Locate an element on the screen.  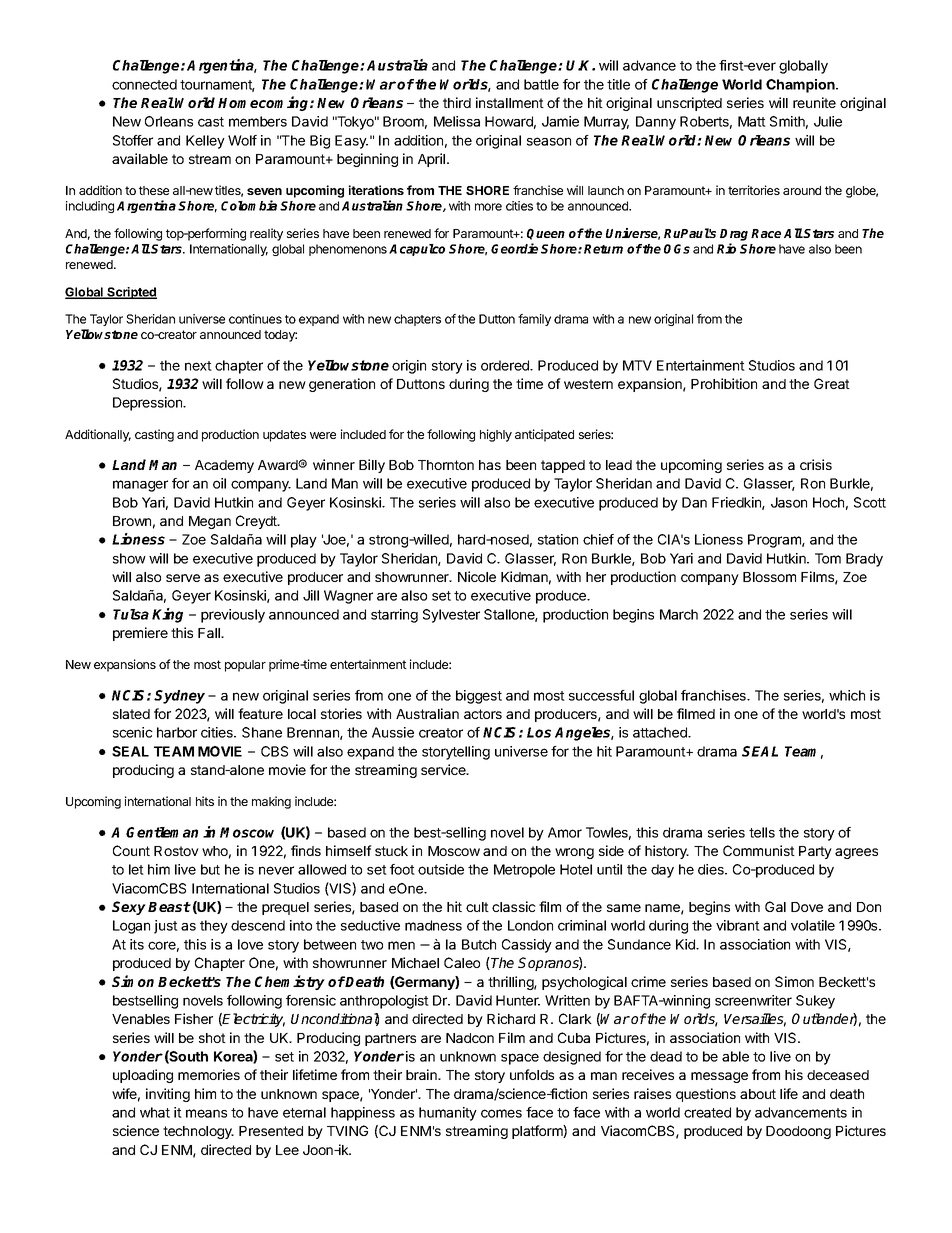
Rostov is located at coordinates (176, 851).
